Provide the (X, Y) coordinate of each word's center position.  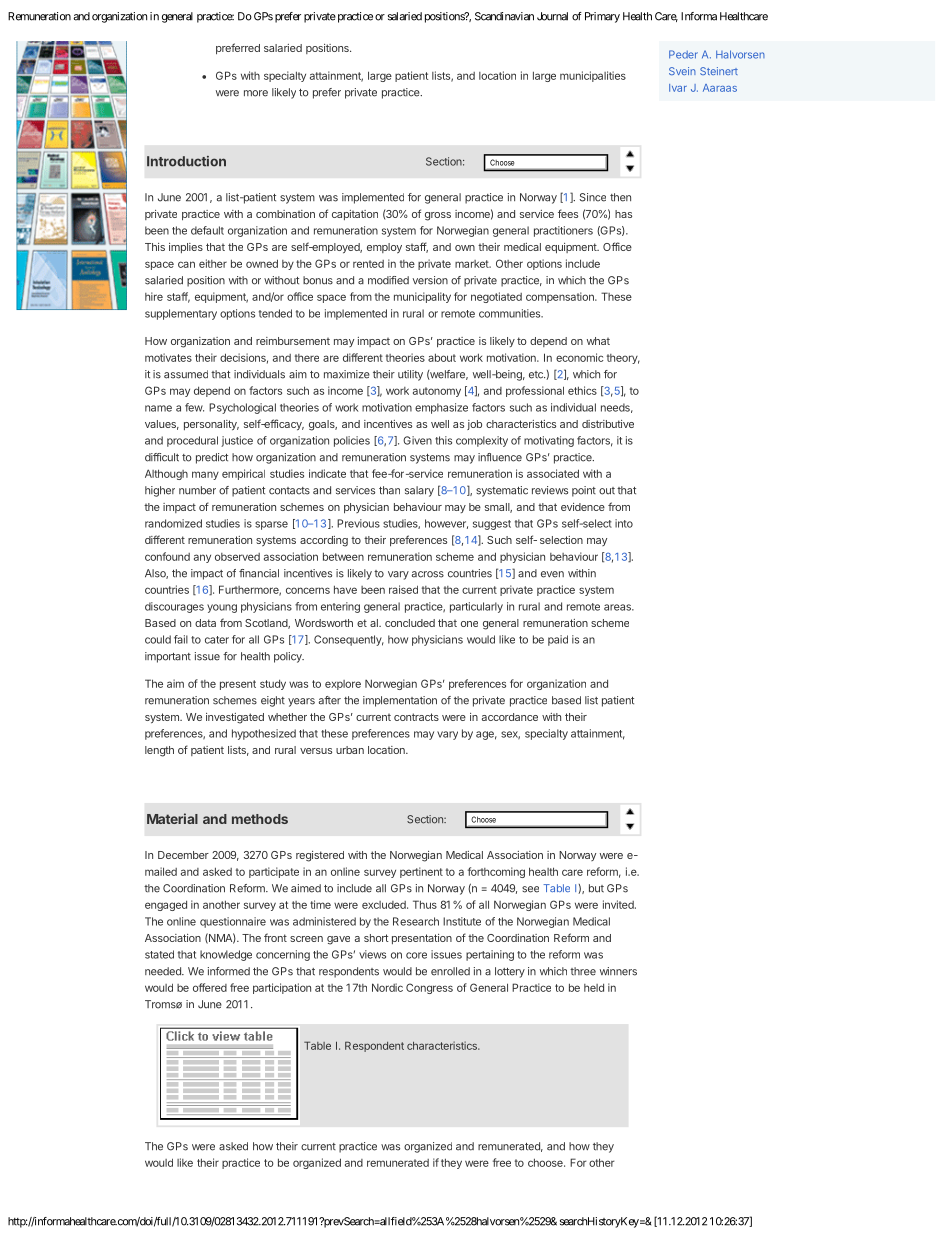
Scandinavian (504, 16)
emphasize (441, 408)
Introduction (186, 161)
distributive (608, 424)
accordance (510, 717)
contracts (416, 717)
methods (260, 819)
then (620, 197)
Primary (602, 17)
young (222, 608)
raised (403, 589)
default (207, 230)
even (552, 574)
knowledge (226, 955)
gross (438, 216)
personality (211, 425)
